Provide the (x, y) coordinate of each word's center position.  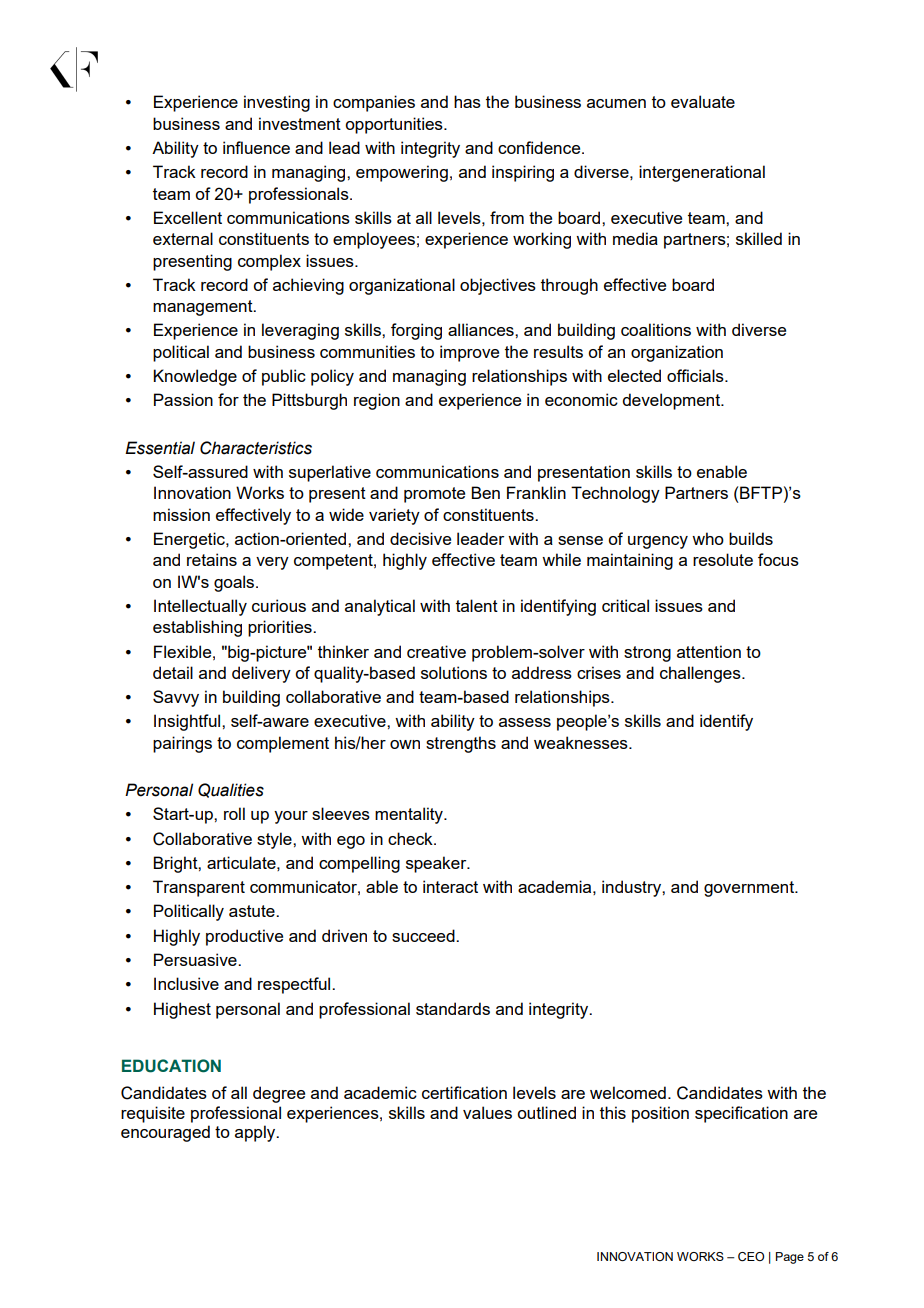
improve (469, 353)
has (467, 101)
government (750, 889)
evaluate (703, 101)
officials (696, 375)
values (487, 1112)
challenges (701, 674)
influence (256, 147)
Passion (183, 399)
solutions (454, 672)
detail (173, 672)
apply (256, 1133)
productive (244, 937)
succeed (424, 935)
